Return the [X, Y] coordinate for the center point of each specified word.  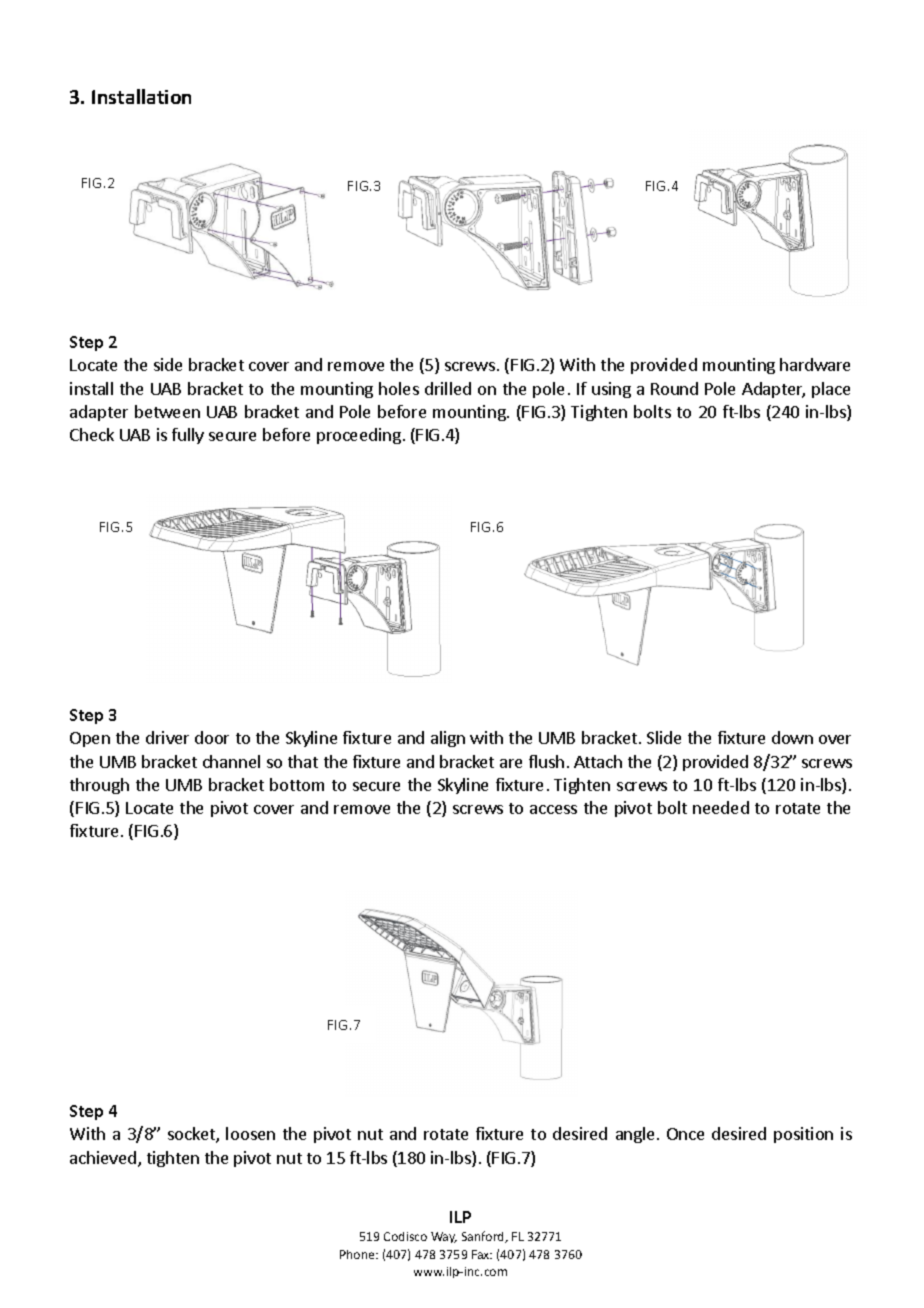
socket [192, 1135]
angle [637, 1135]
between [167, 411]
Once [685, 1134]
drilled [448, 388]
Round [674, 388]
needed [721, 807]
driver [167, 737]
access [553, 809]
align [448, 739]
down [792, 737]
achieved [103, 1157]
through [99, 786]
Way [444, 1237]
